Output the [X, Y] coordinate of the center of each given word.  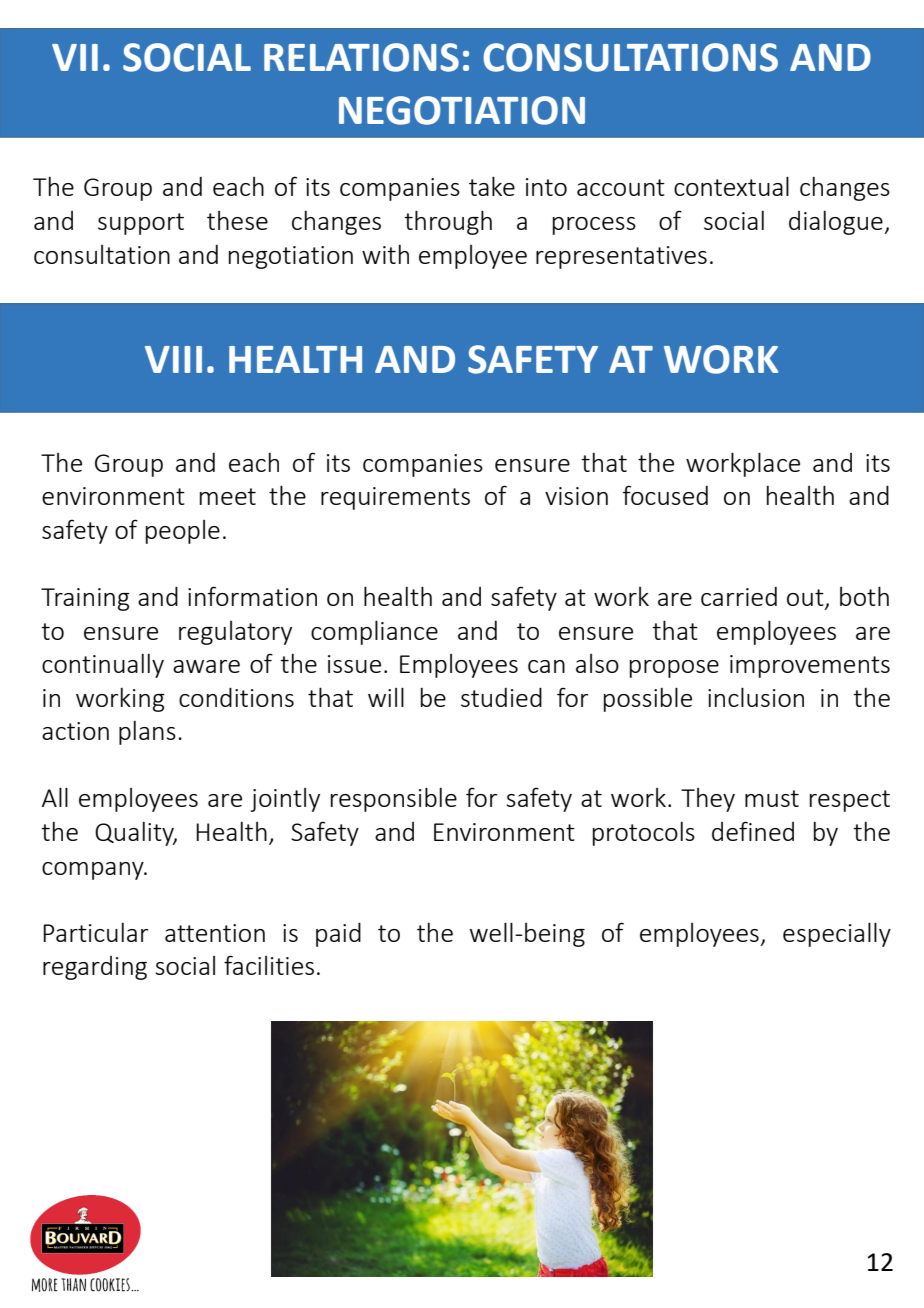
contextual [731, 186]
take [492, 186]
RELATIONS [361, 57]
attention [215, 933]
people [183, 532]
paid [338, 934]
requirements [395, 498]
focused [665, 495]
